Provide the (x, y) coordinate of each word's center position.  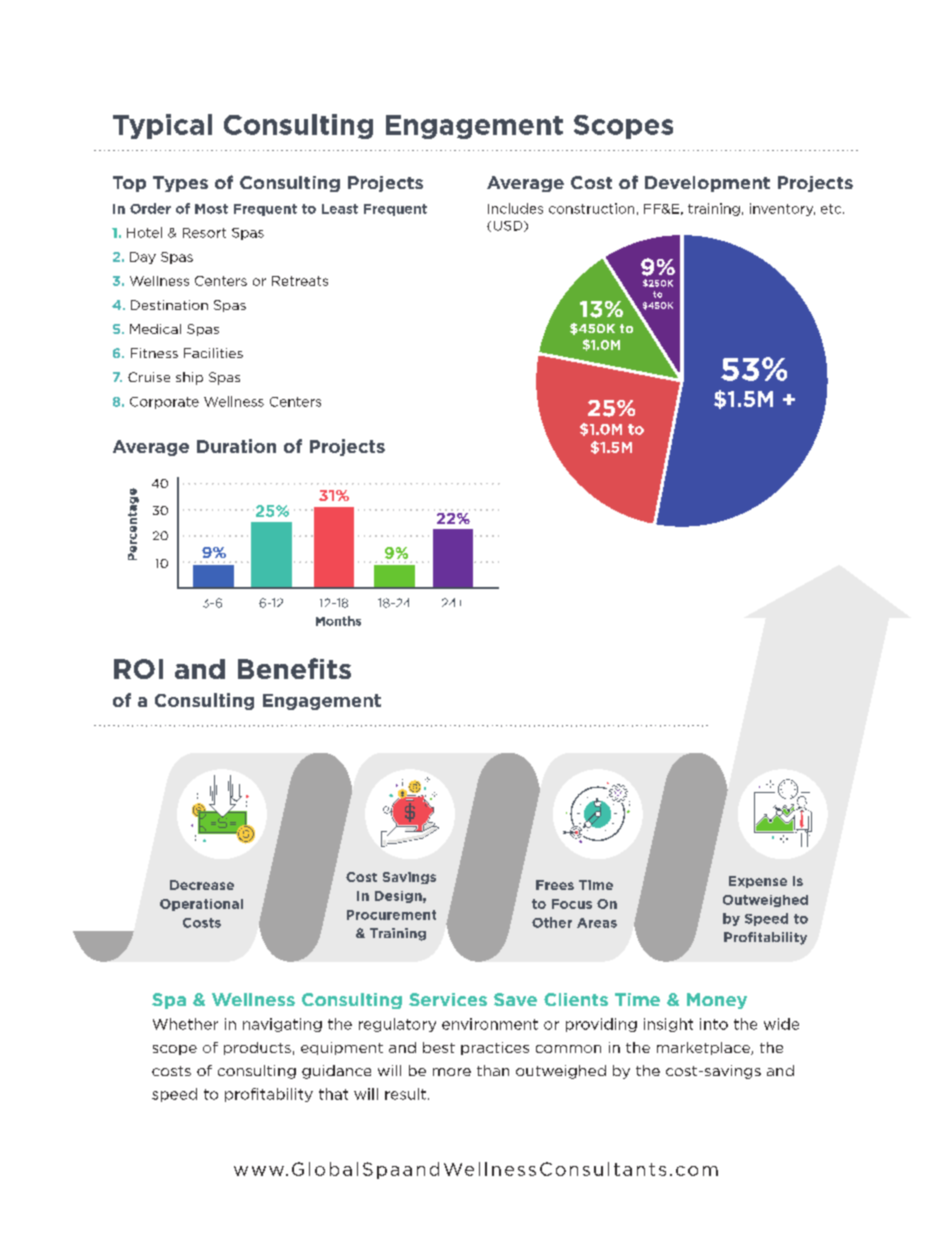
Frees (555, 885)
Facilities (213, 353)
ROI (138, 669)
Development (707, 184)
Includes (515, 208)
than (493, 1070)
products (257, 1048)
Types (180, 184)
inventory (782, 209)
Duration (236, 446)
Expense (758, 882)
